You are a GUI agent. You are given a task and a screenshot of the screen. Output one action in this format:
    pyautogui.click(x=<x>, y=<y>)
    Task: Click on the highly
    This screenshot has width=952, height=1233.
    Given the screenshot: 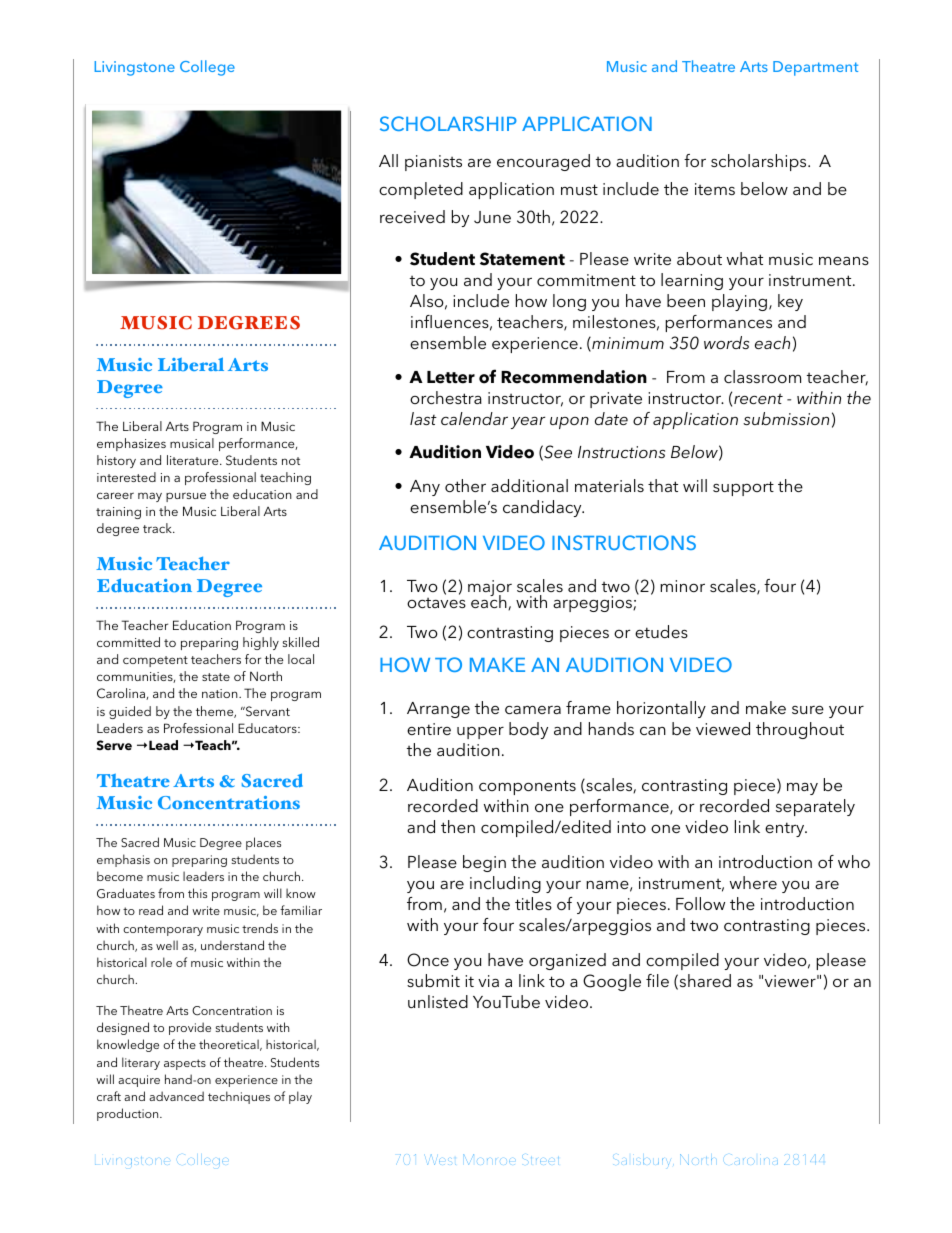 What is the action you would take?
    pyautogui.click(x=261, y=643)
